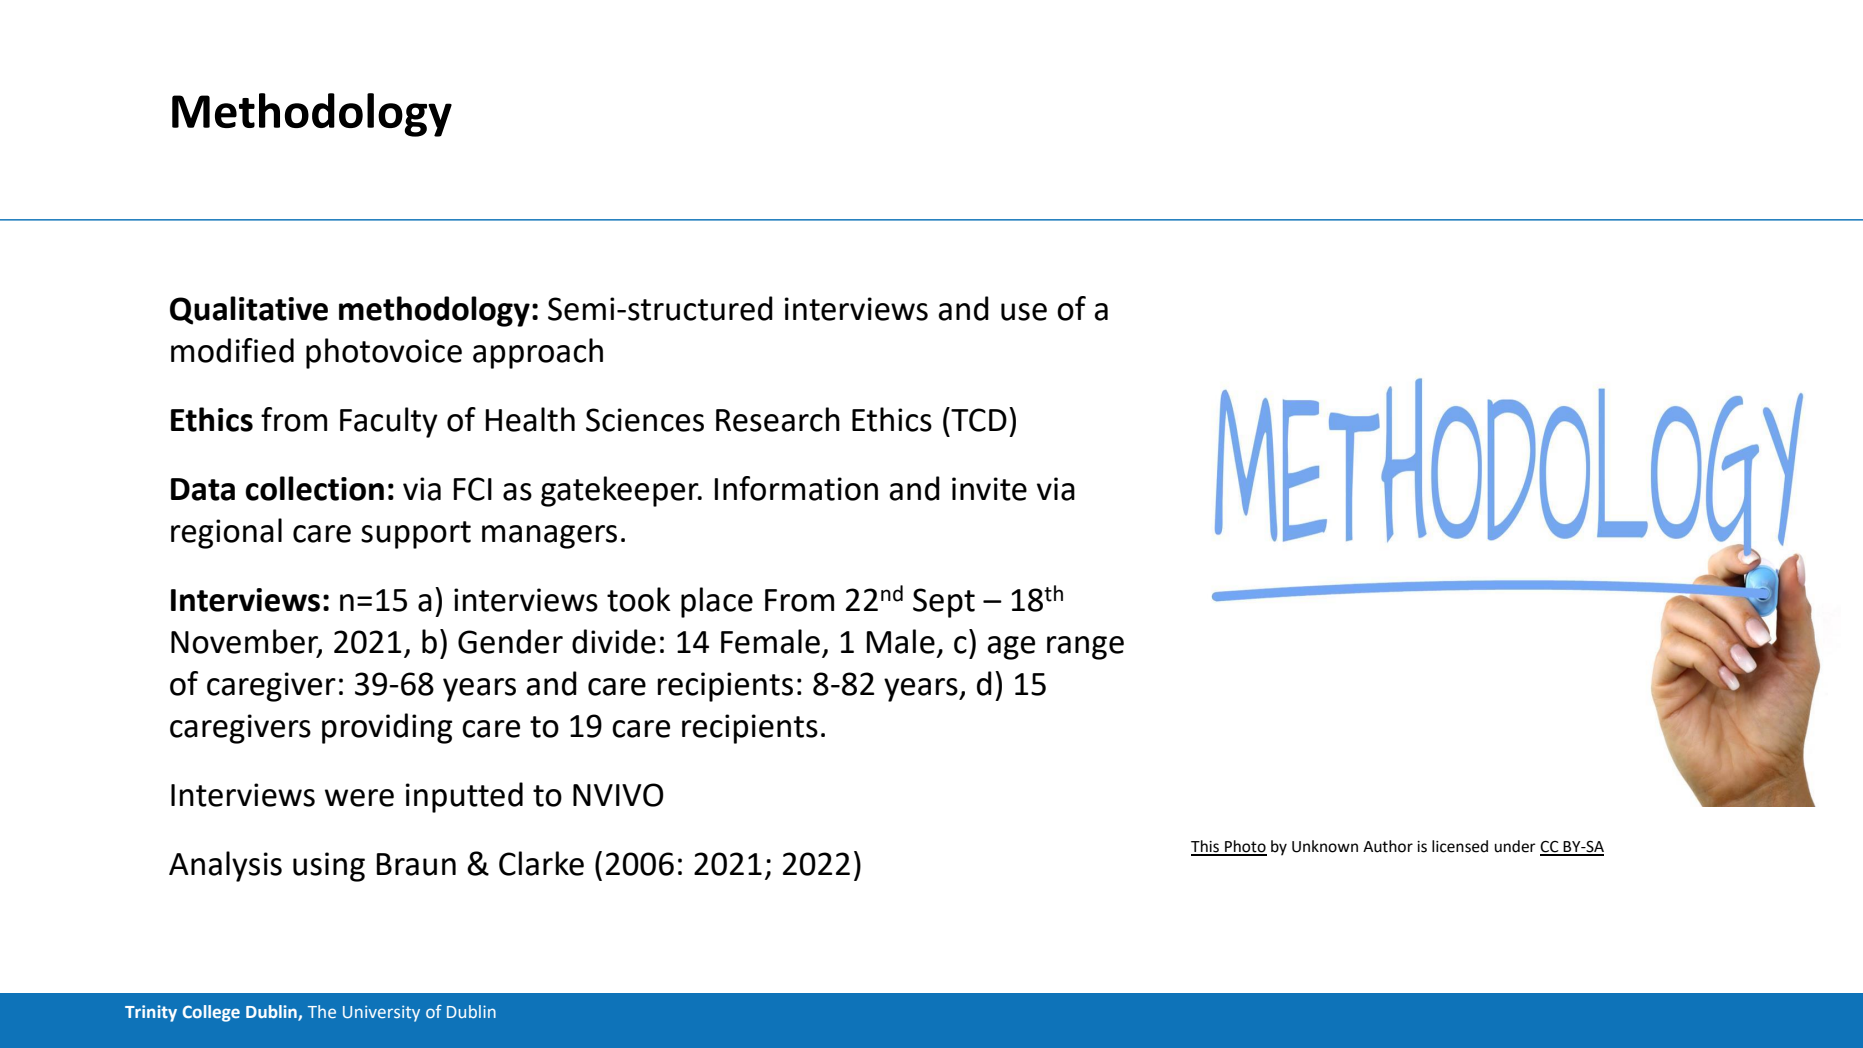 The height and width of the image is (1048, 1863). I want to click on Sept, so click(944, 603).
